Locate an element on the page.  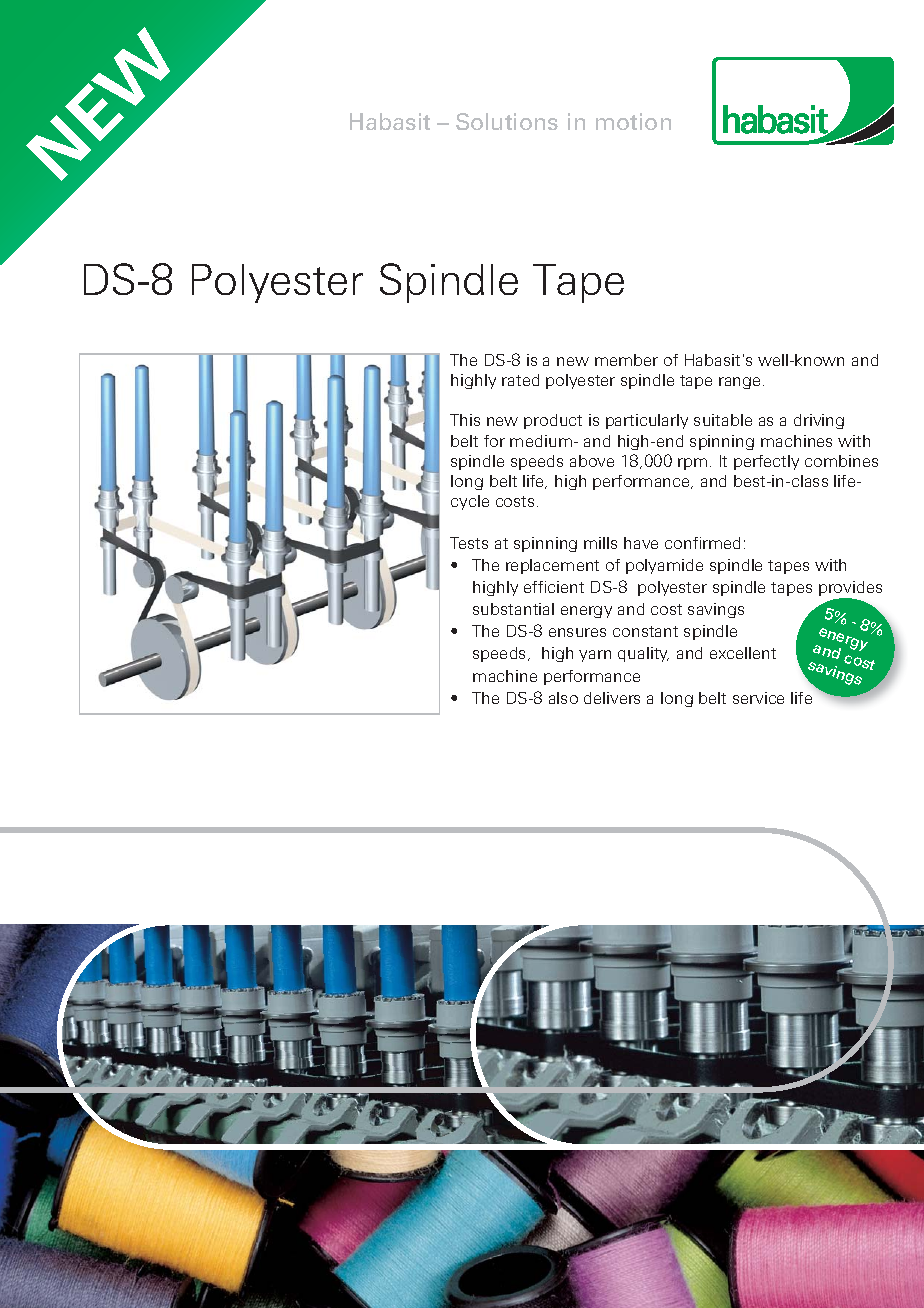
member is located at coordinates (626, 360).
